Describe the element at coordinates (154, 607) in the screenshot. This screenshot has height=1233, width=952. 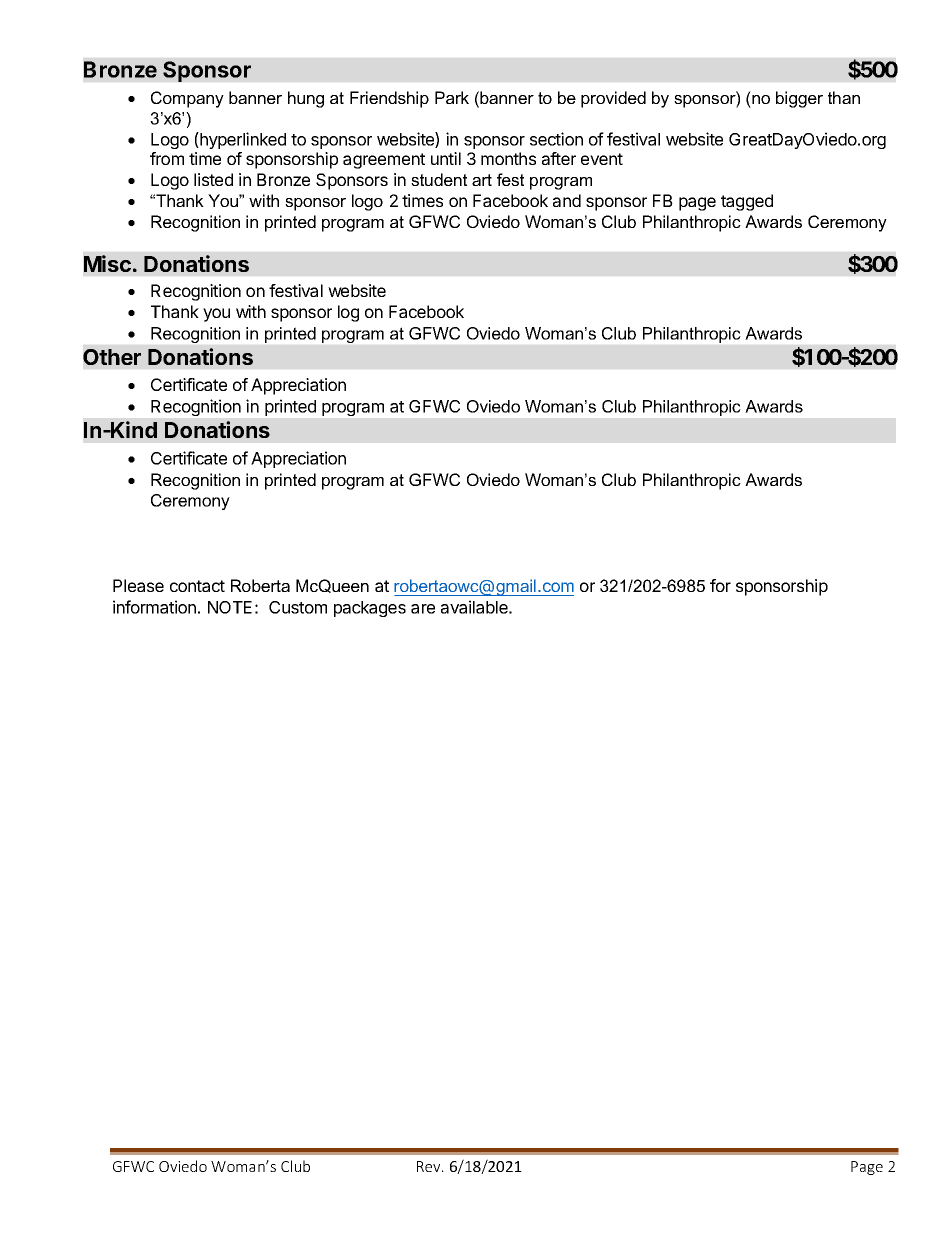
I see `information` at that location.
